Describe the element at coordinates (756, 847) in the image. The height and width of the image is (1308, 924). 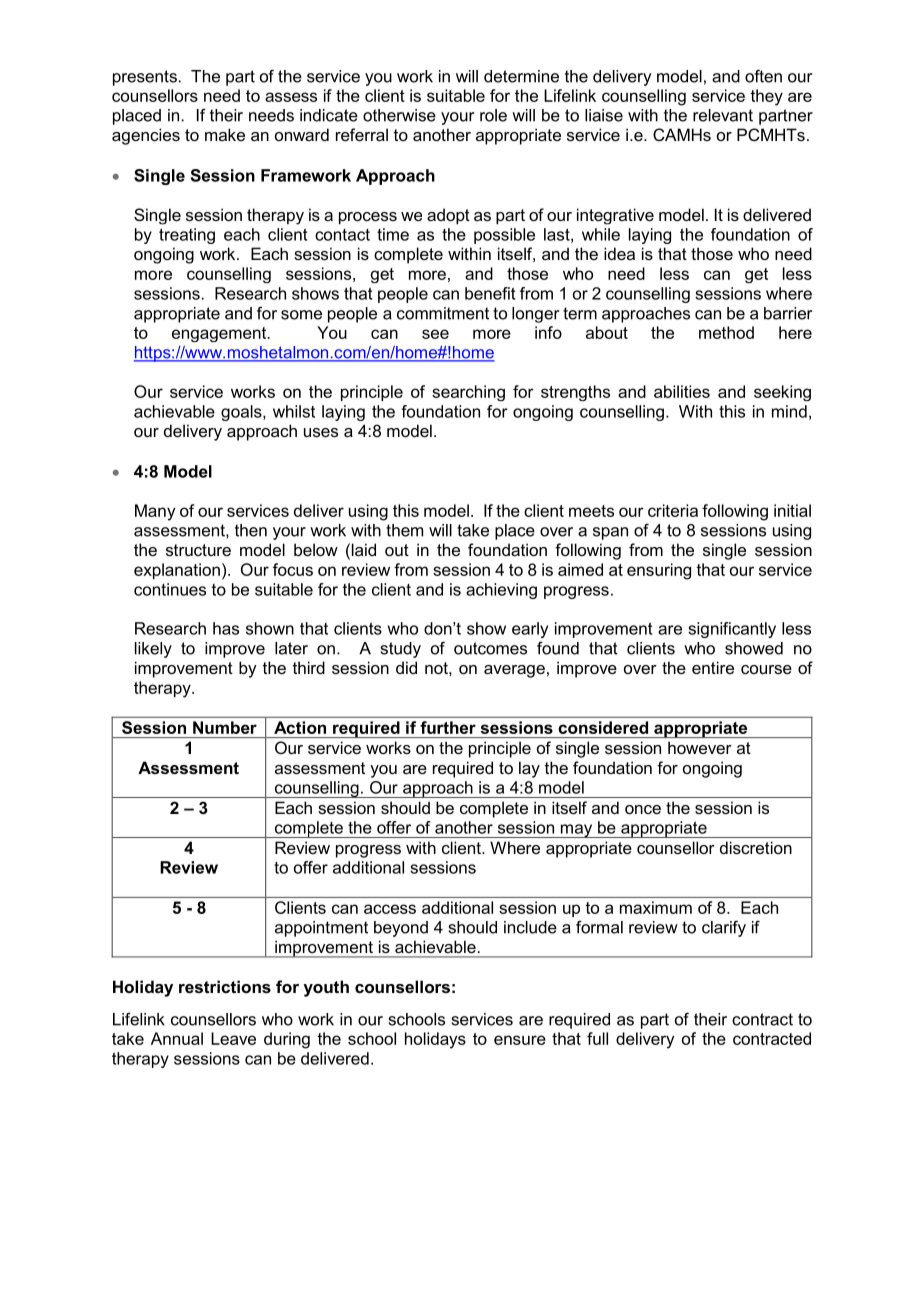
I see `discretion` at that location.
